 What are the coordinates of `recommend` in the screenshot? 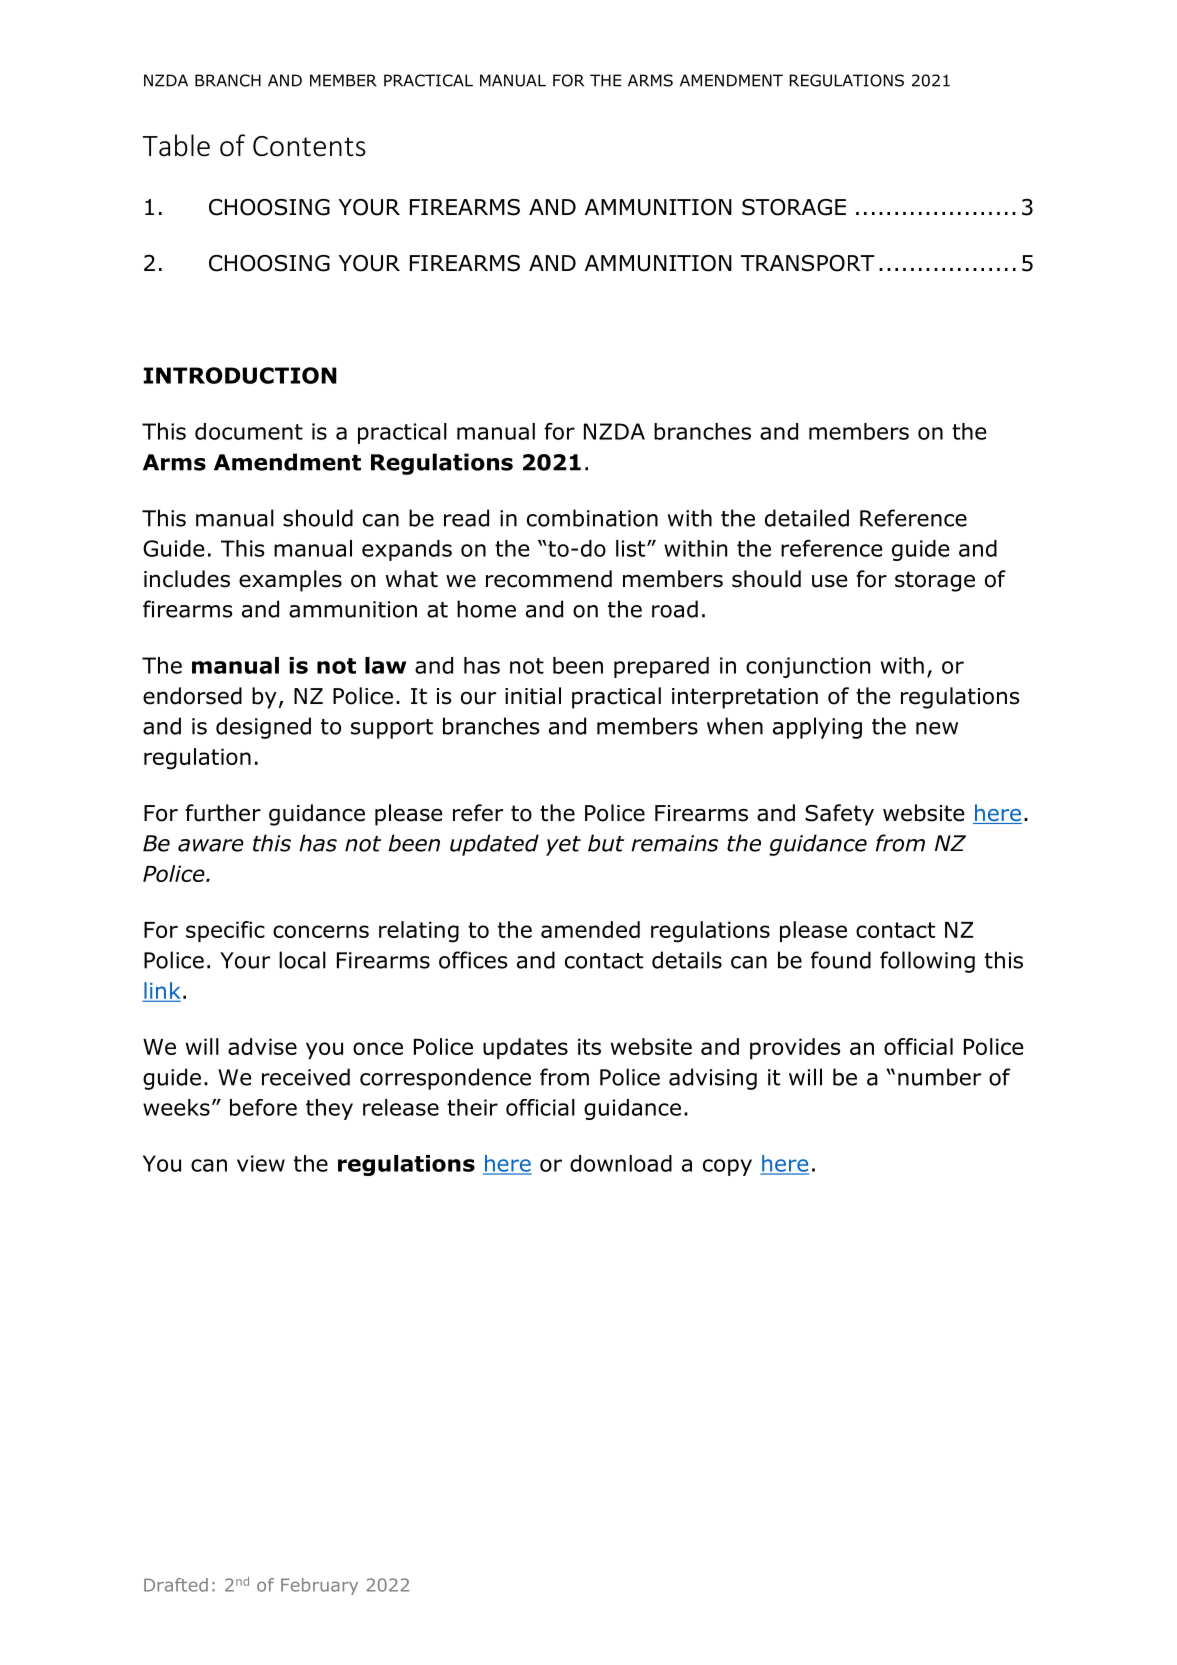 It's located at (549, 579).
